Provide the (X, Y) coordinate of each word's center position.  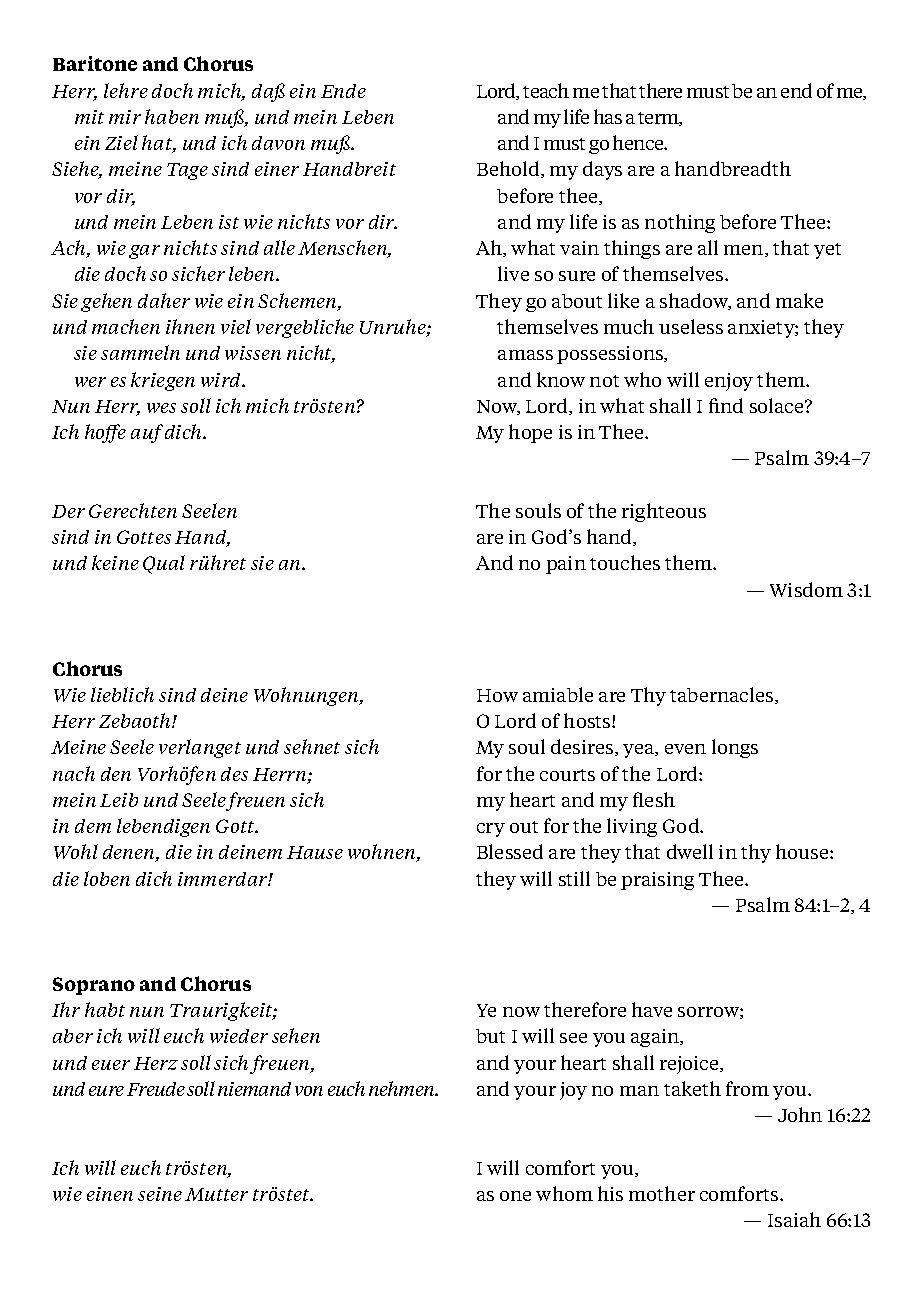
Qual (164, 564)
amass (525, 355)
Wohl (76, 851)
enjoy (729, 382)
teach (546, 90)
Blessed (510, 851)
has (608, 116)
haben (172, 116)
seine (160, 1194)
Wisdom (806, 589)
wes (161, 408)
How (497, 695)
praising (657, 881)
